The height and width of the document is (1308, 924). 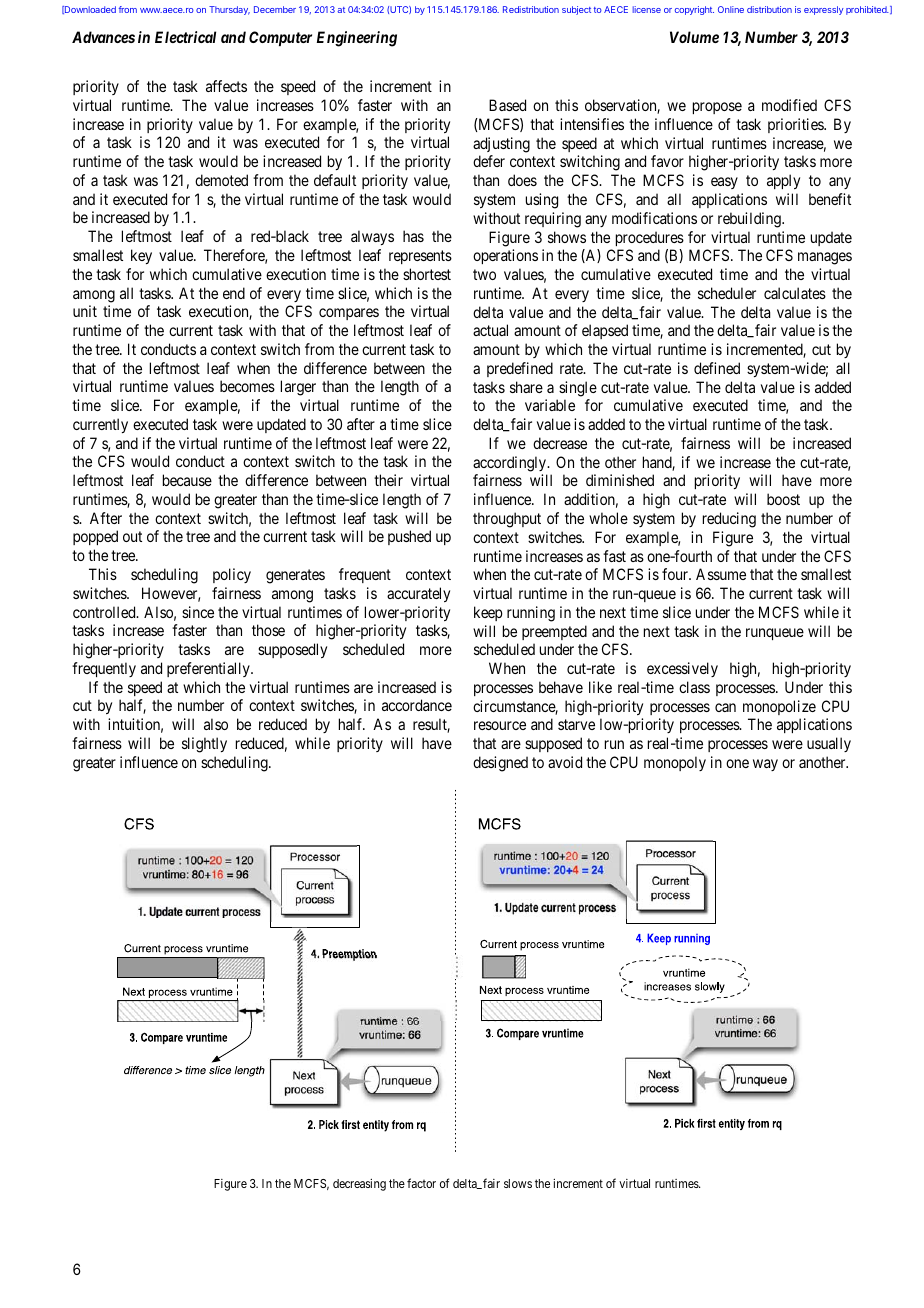 What do you see at coordinates (234, 293) in the document?
I see `end` at bounding box center [234, 293].
